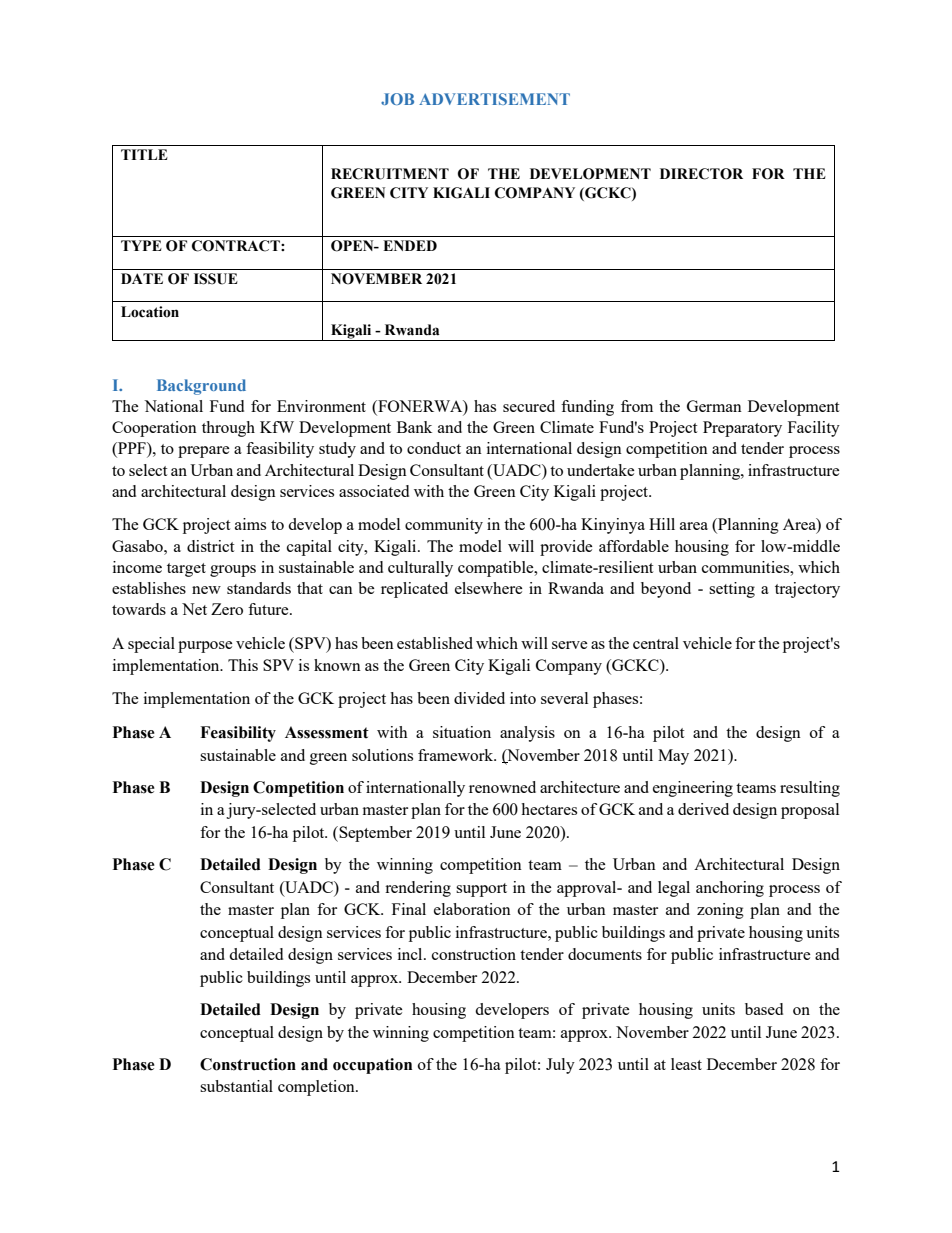 Image resolution: width=952 pixels, height=1233 pixels. What do you see at coordinates (374, 834) in the document?
I see `September` at bounding box center [374, 834].
